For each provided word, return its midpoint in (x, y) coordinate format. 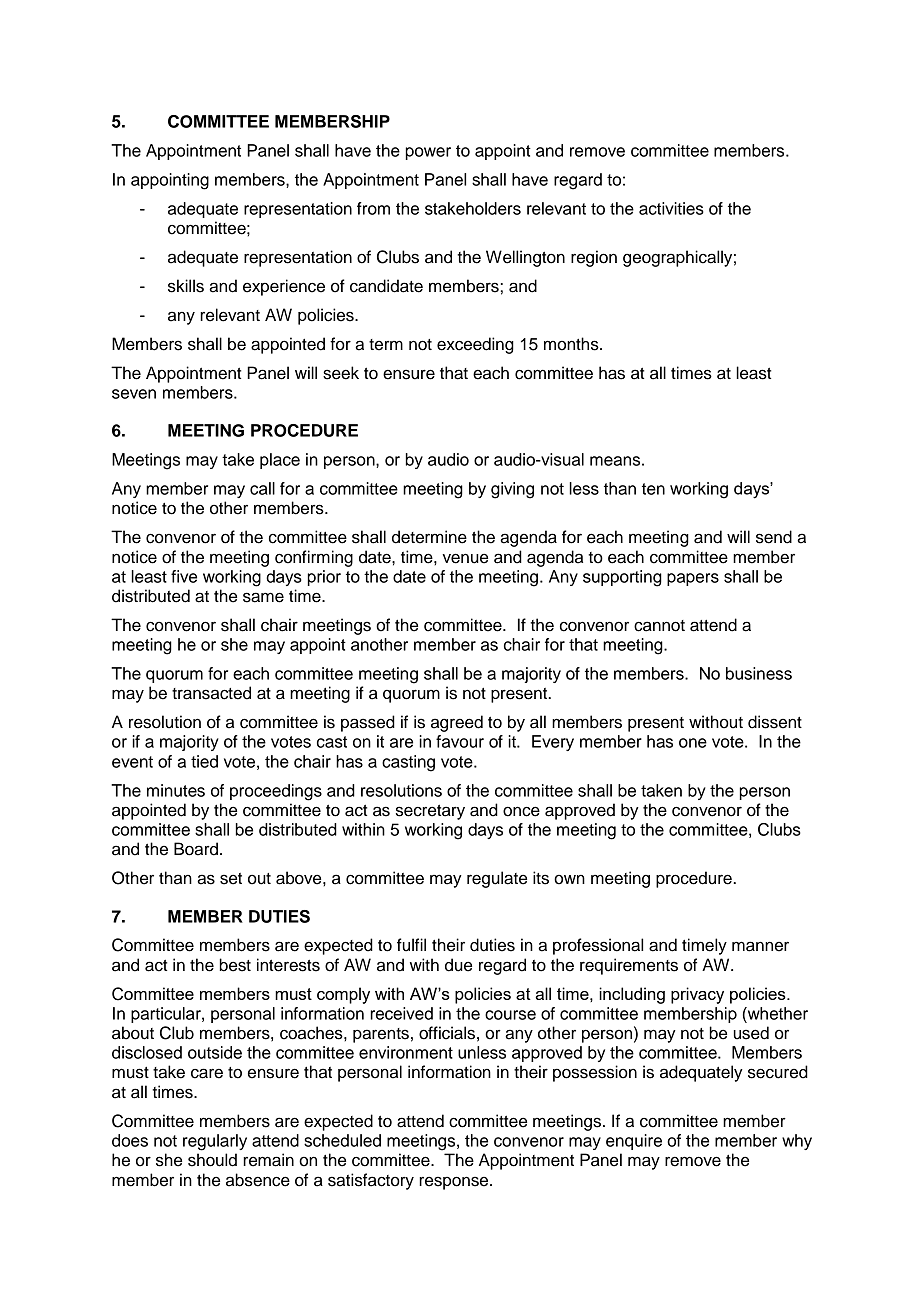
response (455, 1183)
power (428, 153)
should (212, 1160)
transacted (211, 693)
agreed (457, 723)
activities (671, 208)
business (759, 673)
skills (186, 286)
